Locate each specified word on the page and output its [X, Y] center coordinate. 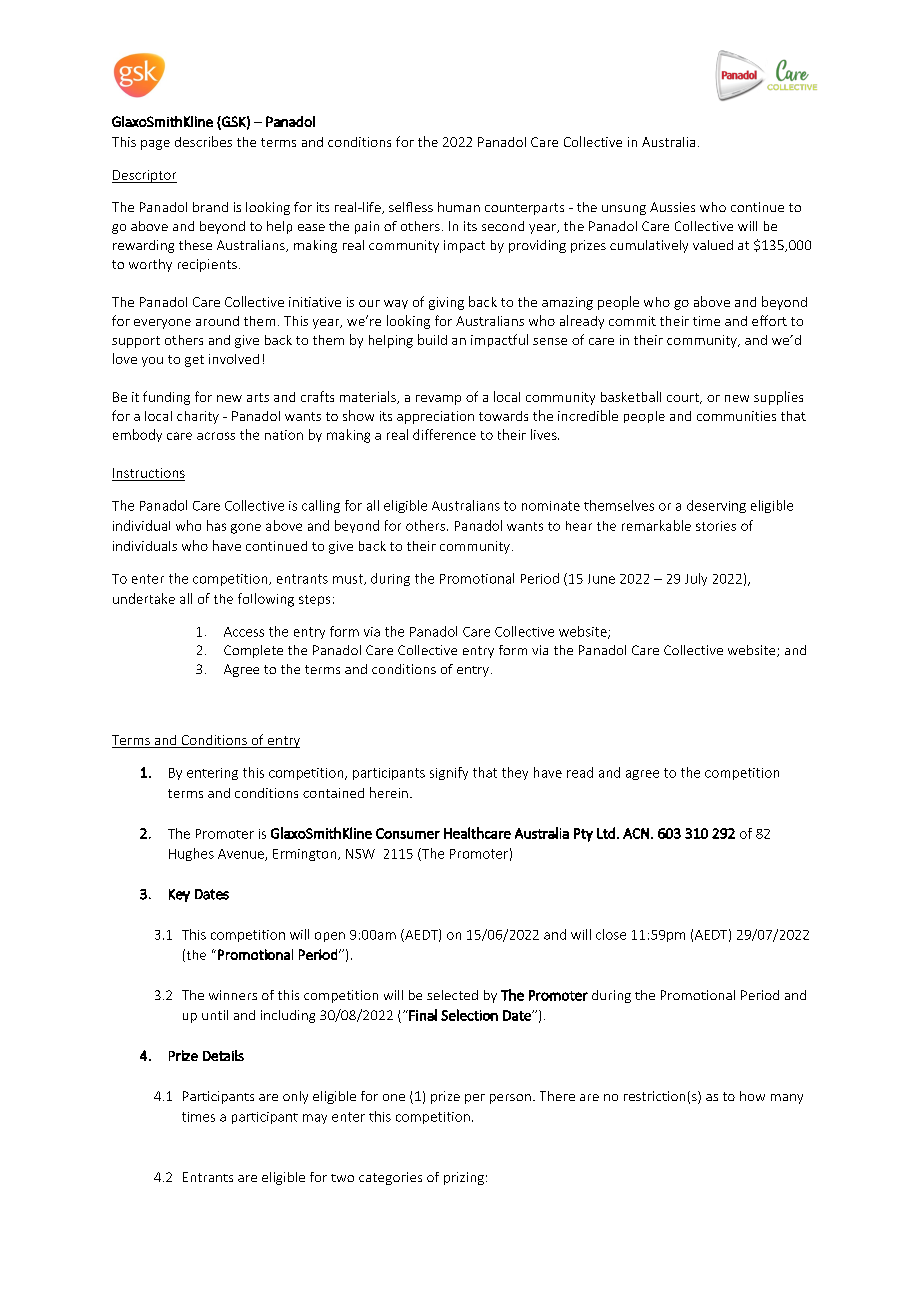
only [295, 1097]
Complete [253, 651]
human [459, 207]
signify [449, 773]
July [696, 579]
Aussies [672, 207]
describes [203, 141]
